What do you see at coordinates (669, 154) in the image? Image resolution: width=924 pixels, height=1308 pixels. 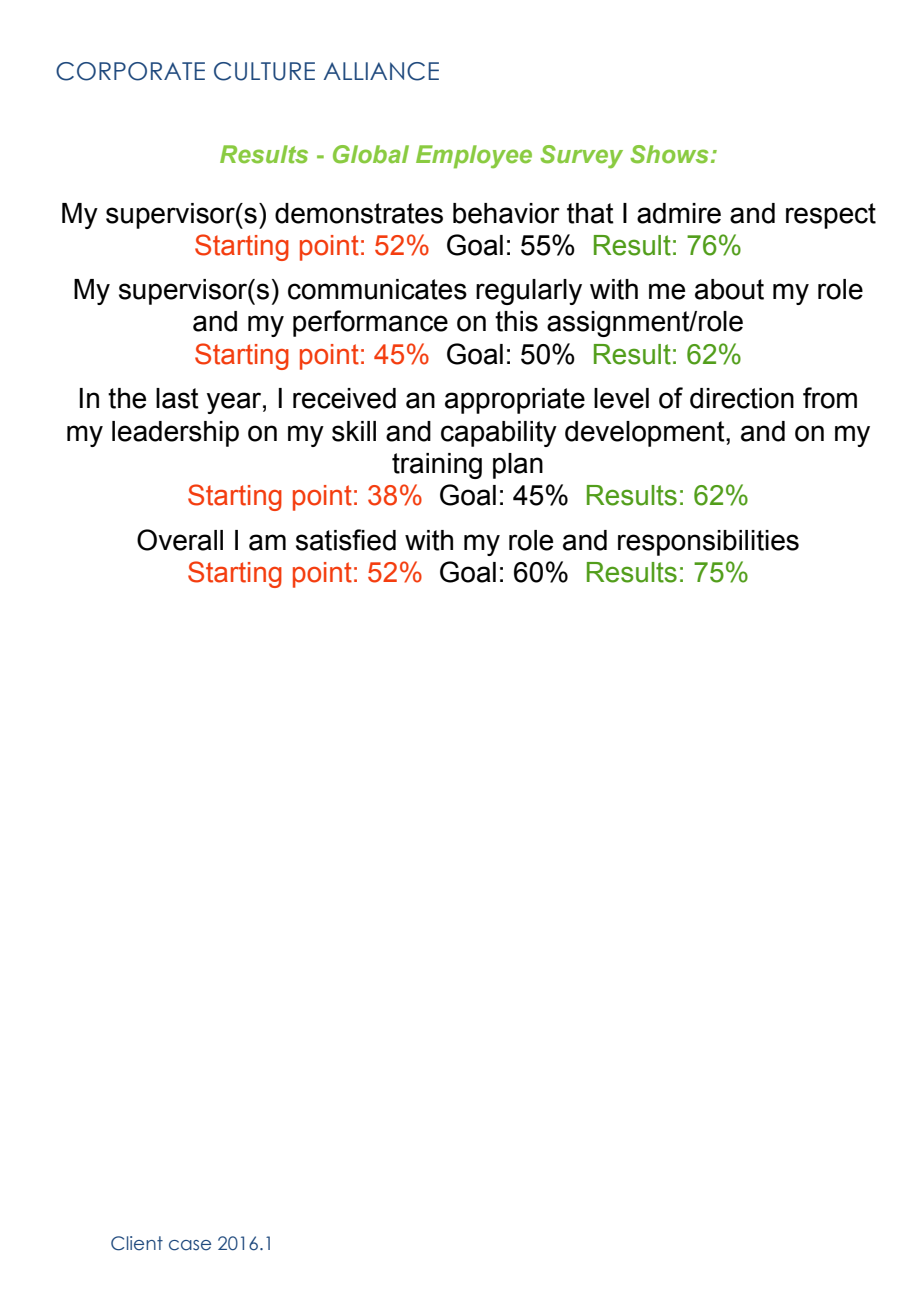 I see `Shows` at bounding box center [669, 154].
